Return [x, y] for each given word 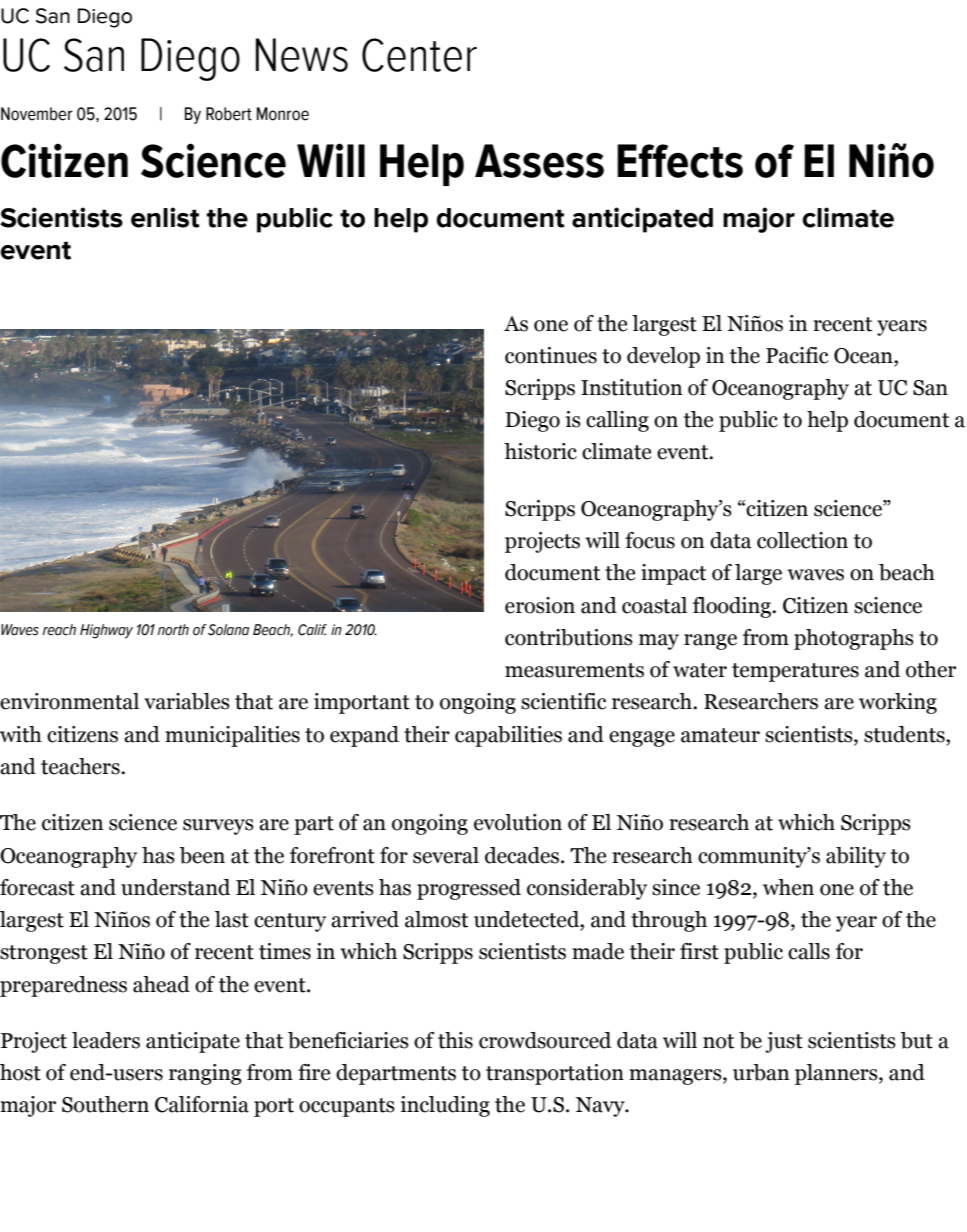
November [37, 114]
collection [802, 540]
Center [419, 55]
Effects [680, 161]
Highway [106, 631]
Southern [105, 1104]
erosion [540, 605]
